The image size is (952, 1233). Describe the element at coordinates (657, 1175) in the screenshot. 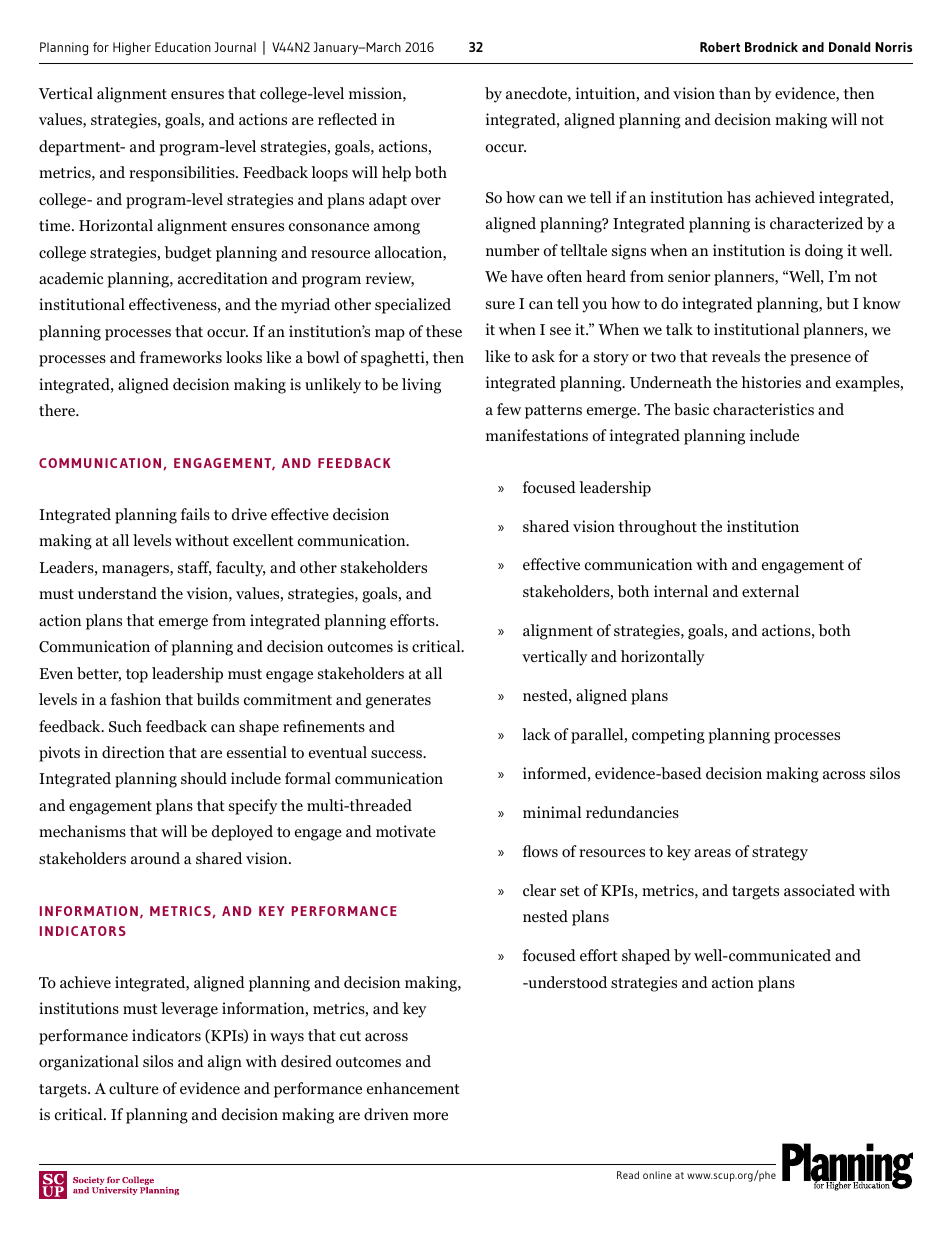

I see `online` at that location.
